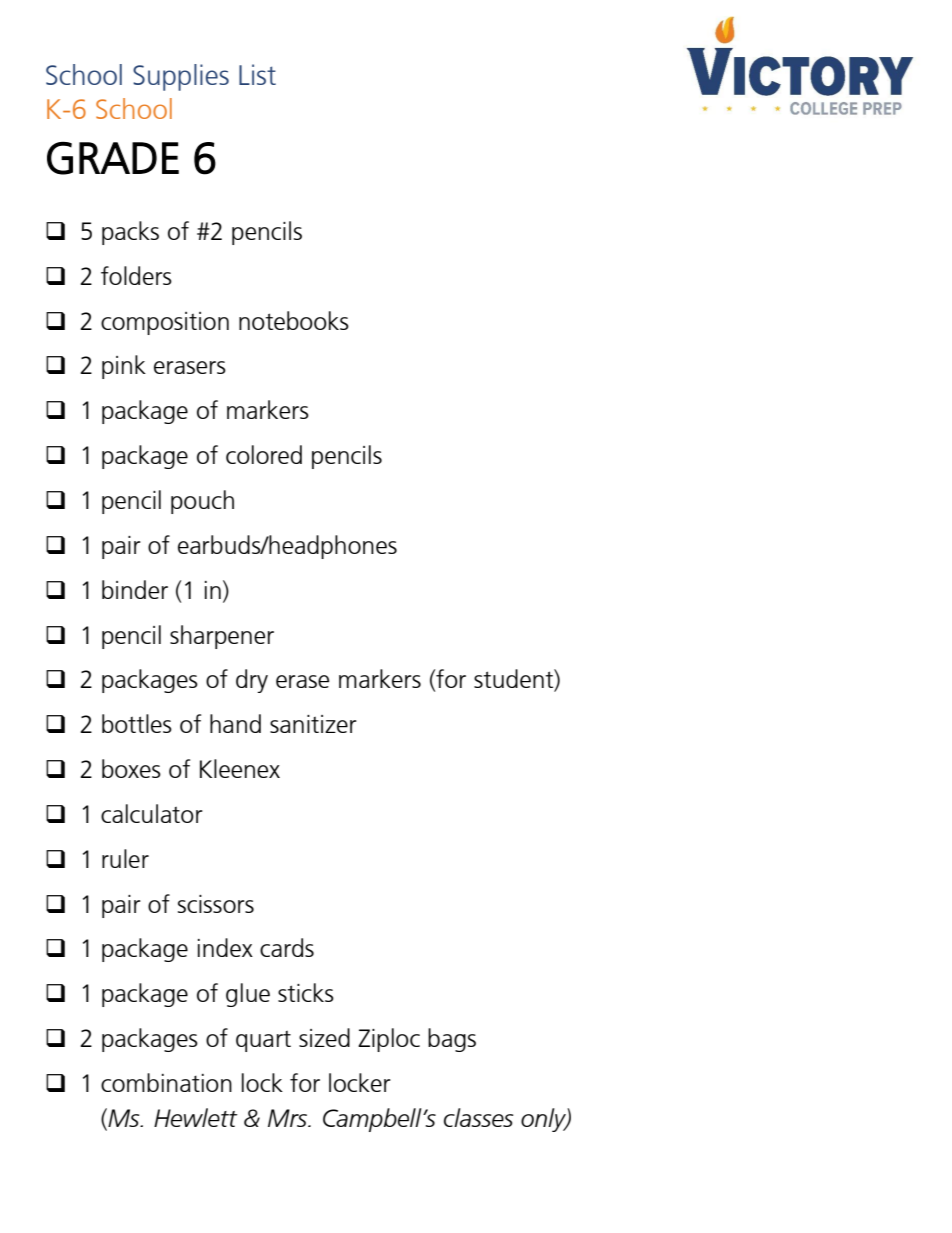 The width and height of the screenshot is (952, 1233). I want to click on dry, so click(252, 681).
